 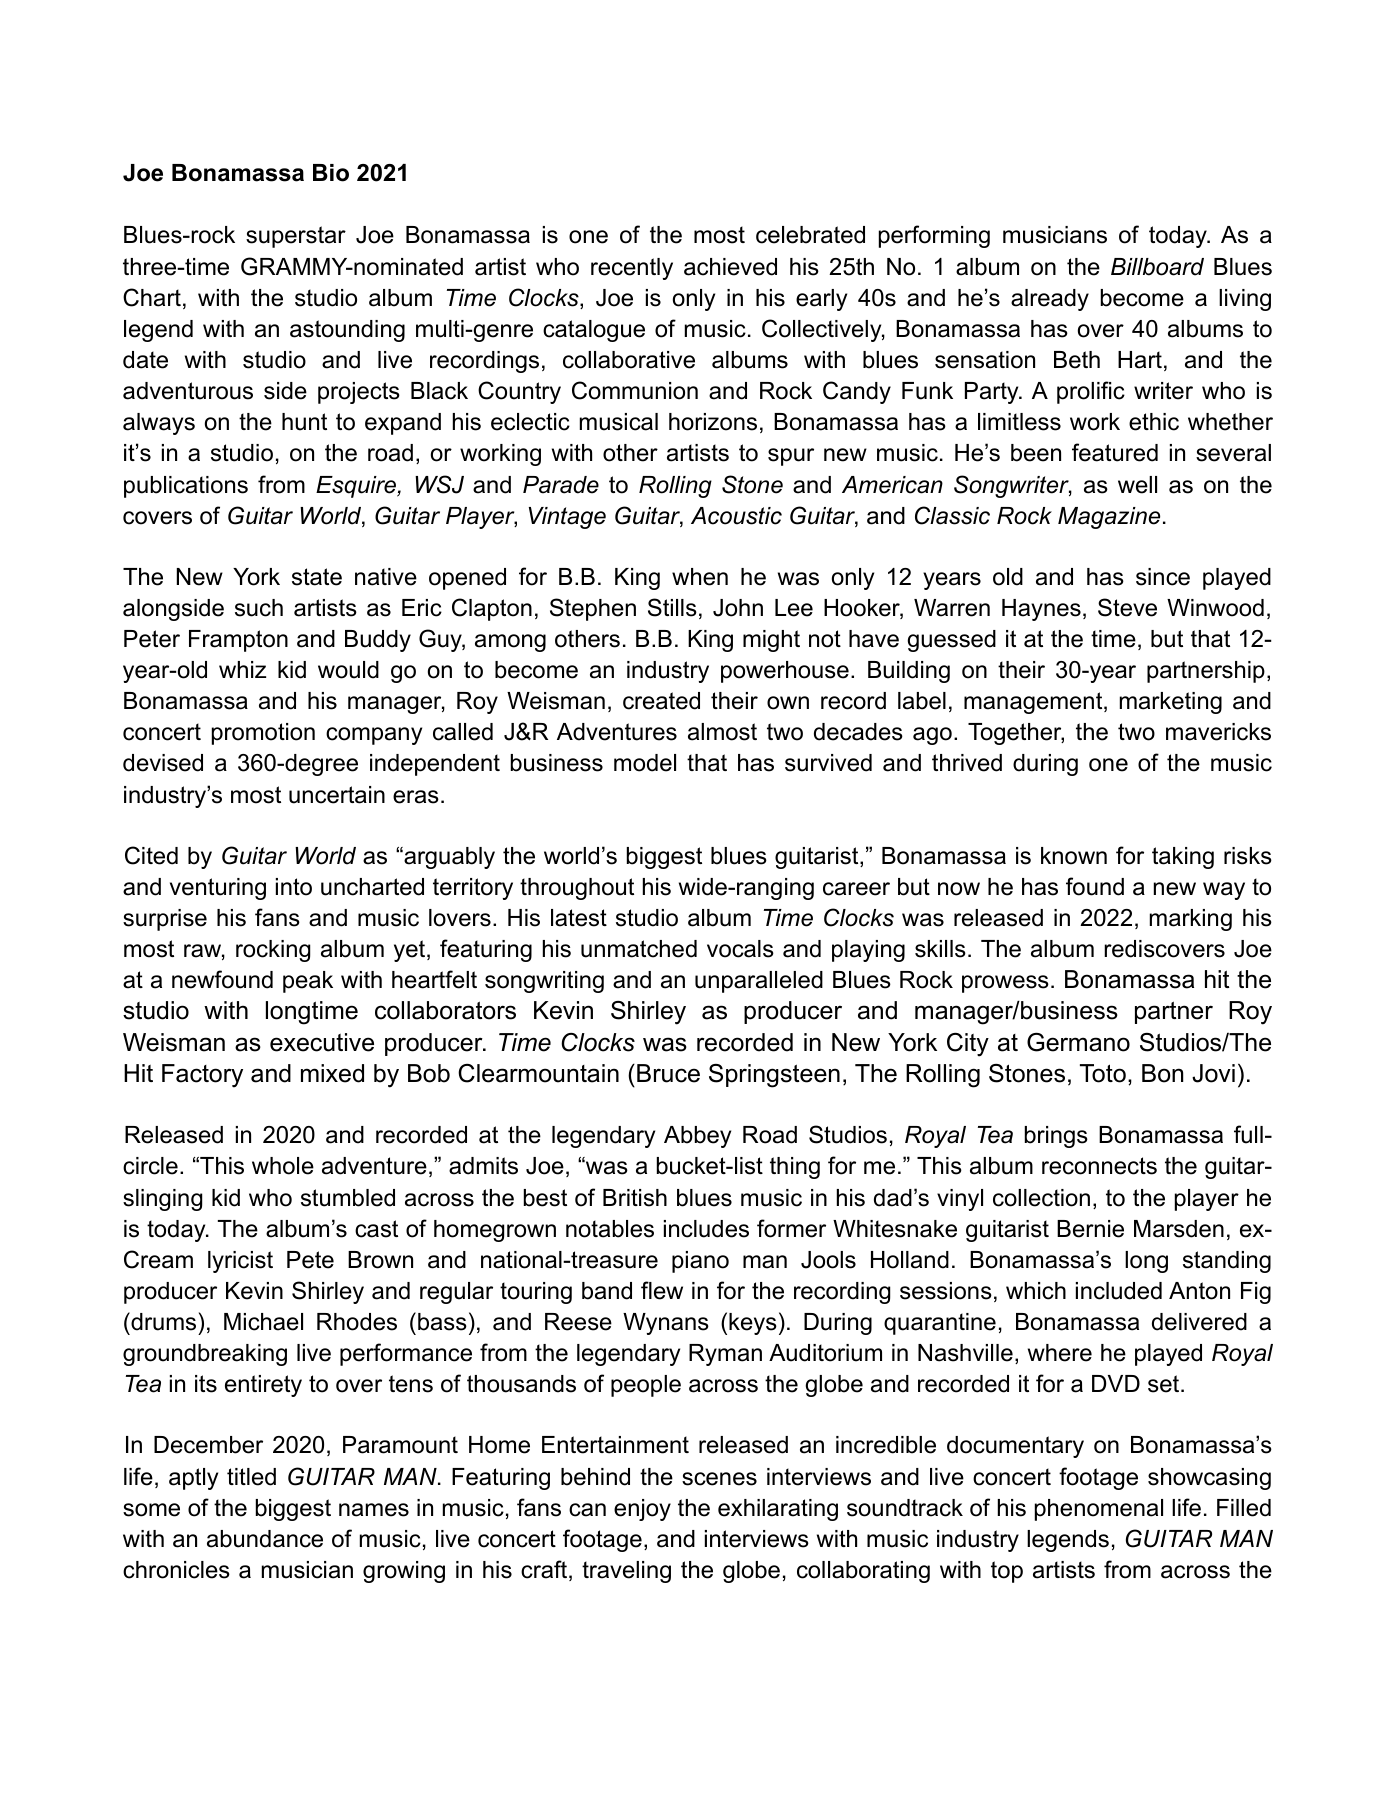 I want to click on promotion, so click(x=263, y=734).
